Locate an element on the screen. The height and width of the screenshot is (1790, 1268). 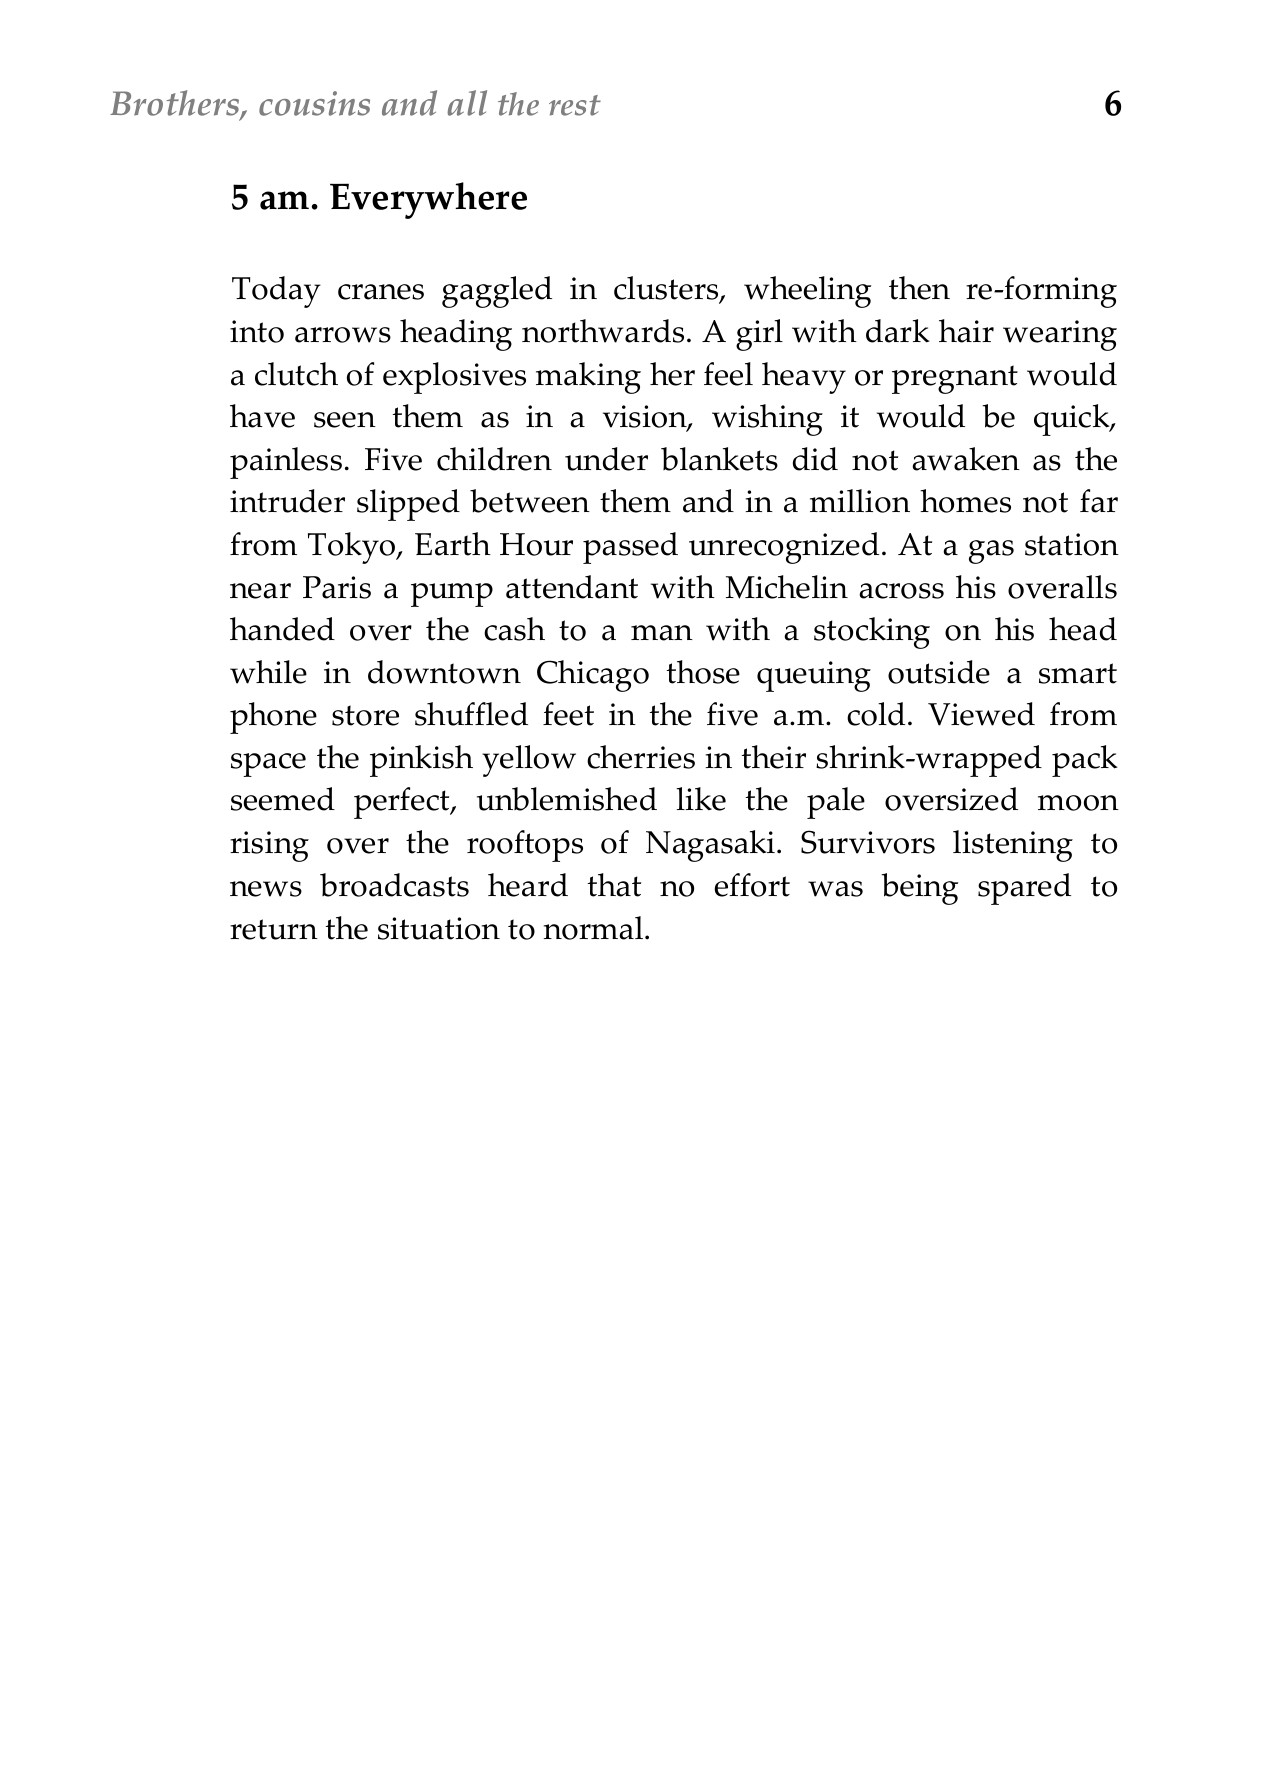
passed is located at coordinates (630, 548).
